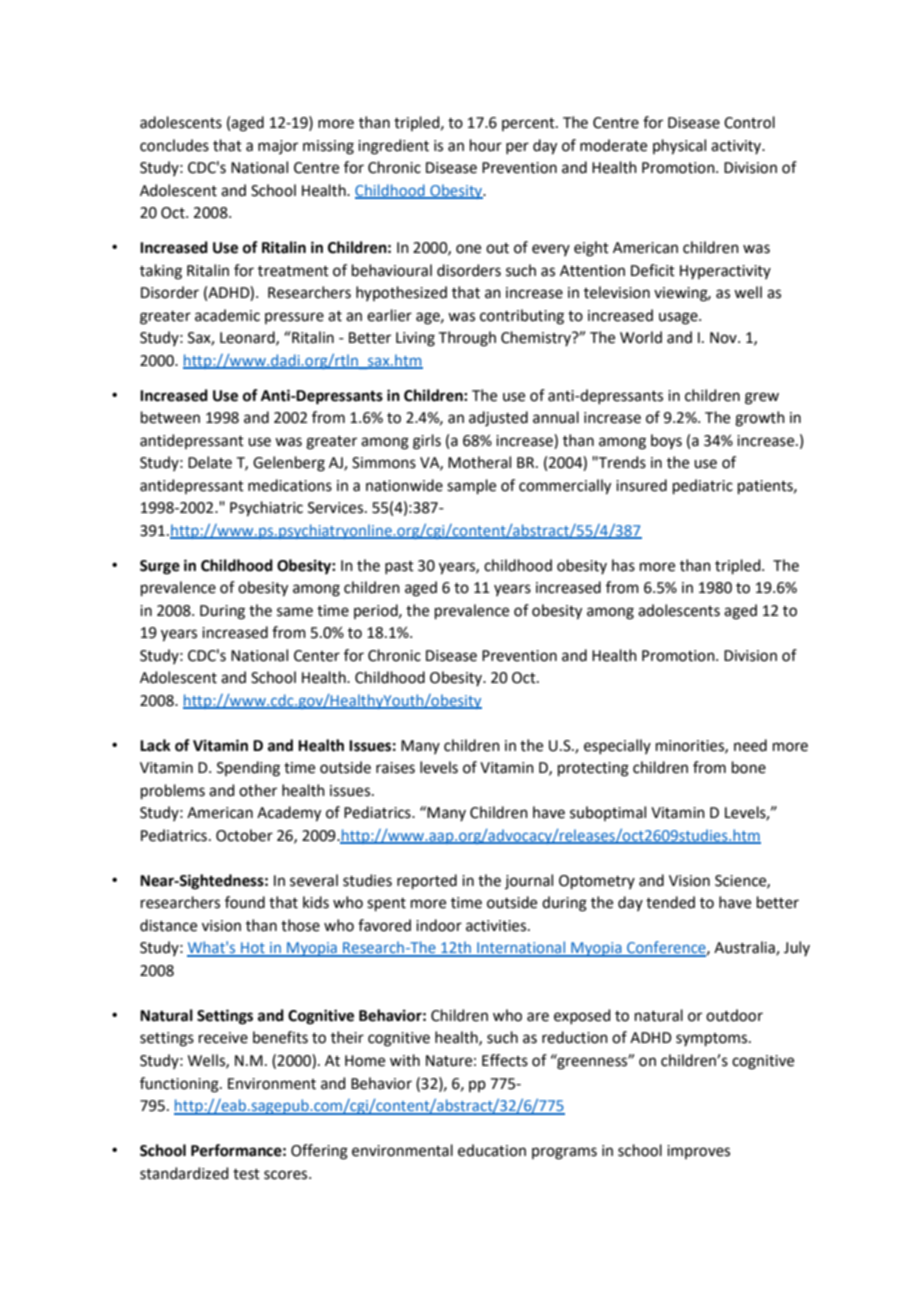 The height and width of the screenshot is (1308, 924). Describe the element at coordinates (266, 509) in the screenshot. I see `Psychiatric` at that location.
